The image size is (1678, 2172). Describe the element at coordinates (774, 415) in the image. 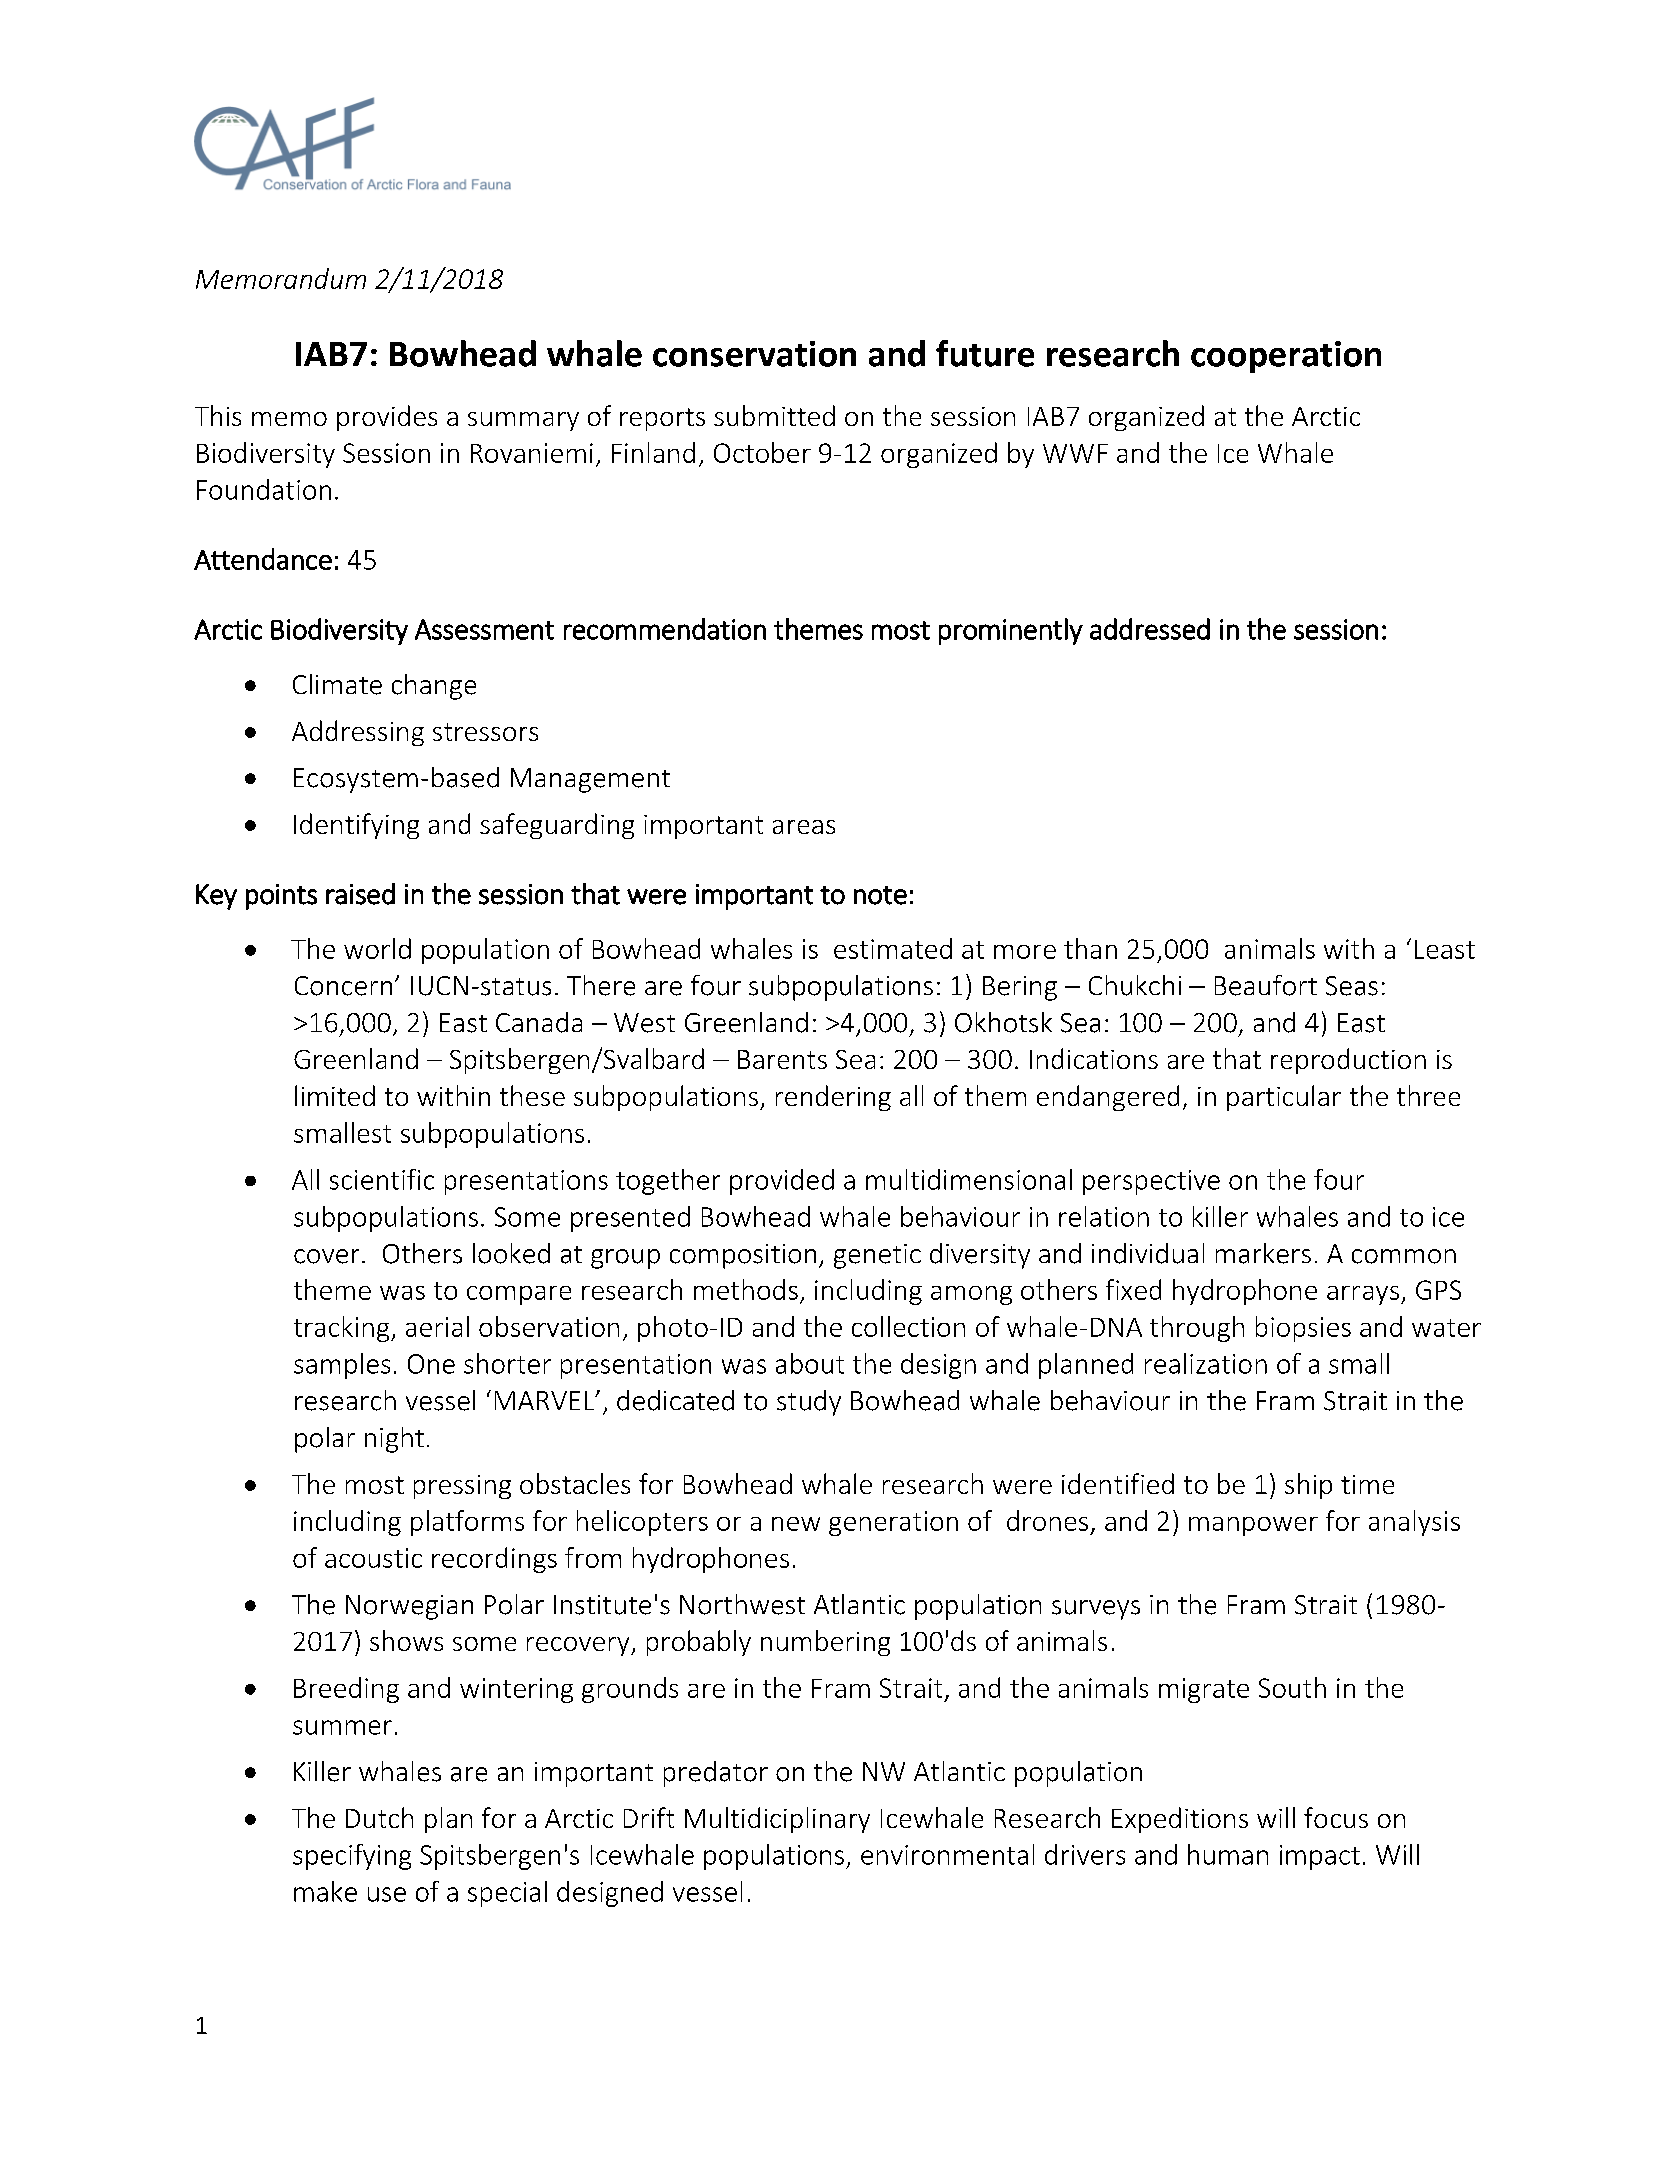

I see `submitted` at that location.
